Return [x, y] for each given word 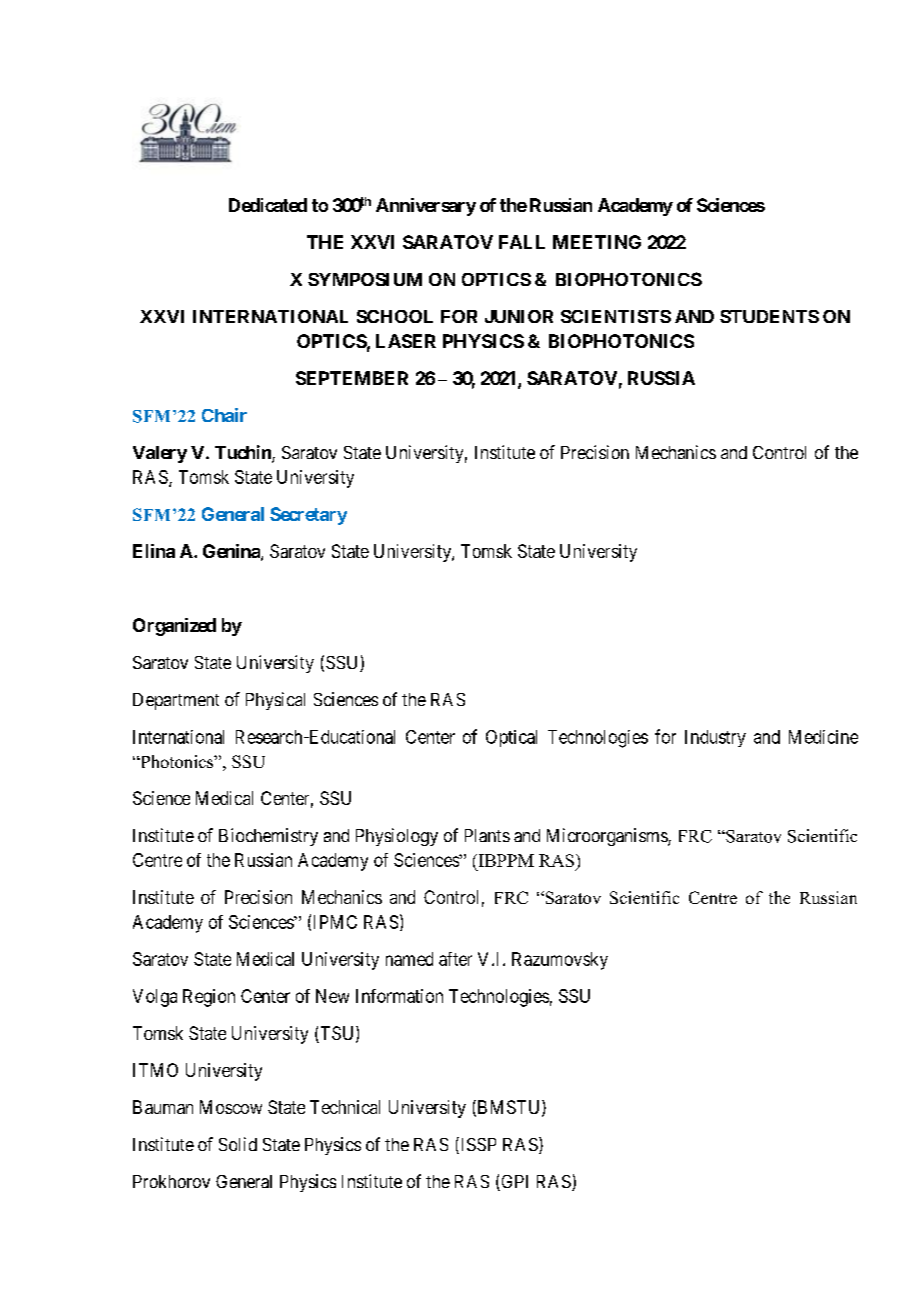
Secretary [308, 516]
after [455, 959]
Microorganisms [608, 837]
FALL [522, 242]
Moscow [231, 1107]
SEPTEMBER [352, 378]
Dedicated [268, 205]
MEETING [597, 242]
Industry [715, 738]
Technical [345, 1107]
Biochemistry [268, 837]
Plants [487, 835]
